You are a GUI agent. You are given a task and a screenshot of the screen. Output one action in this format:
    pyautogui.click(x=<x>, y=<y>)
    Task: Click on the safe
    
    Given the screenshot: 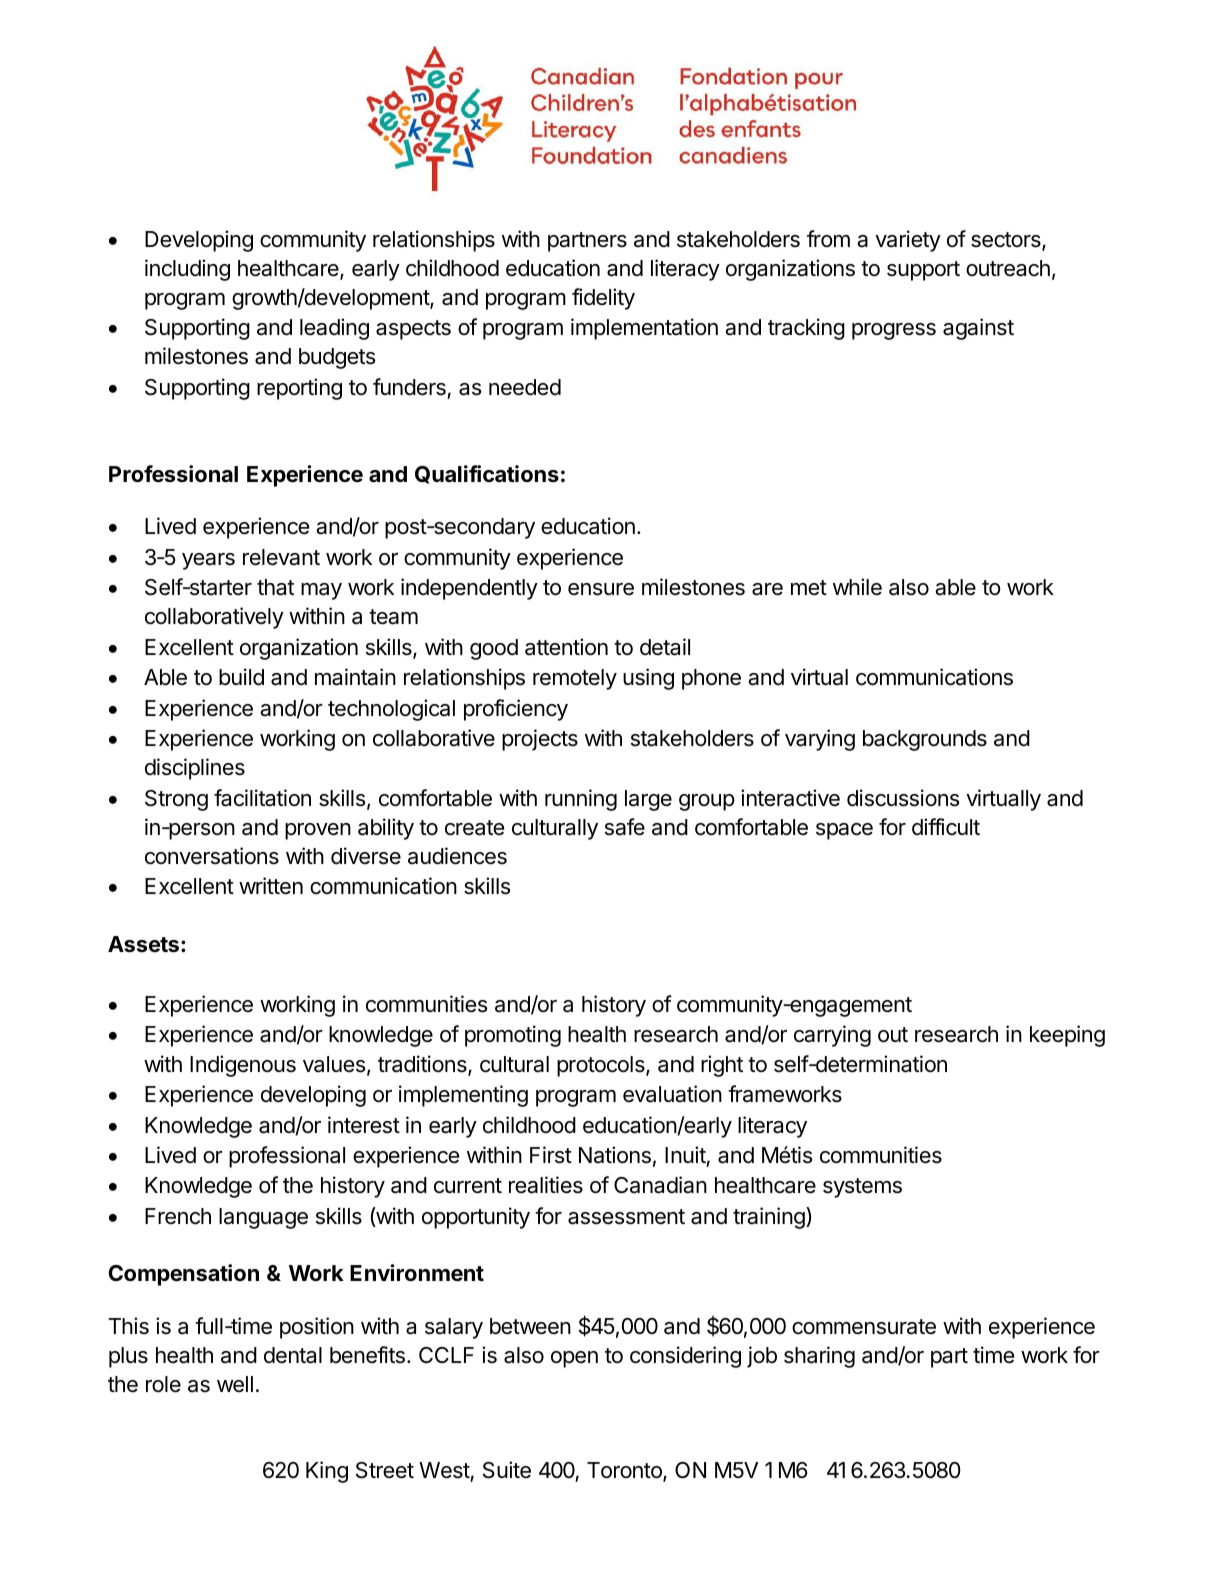 What is the action you would take?
    pyautogui.click(x=625, y=827)
